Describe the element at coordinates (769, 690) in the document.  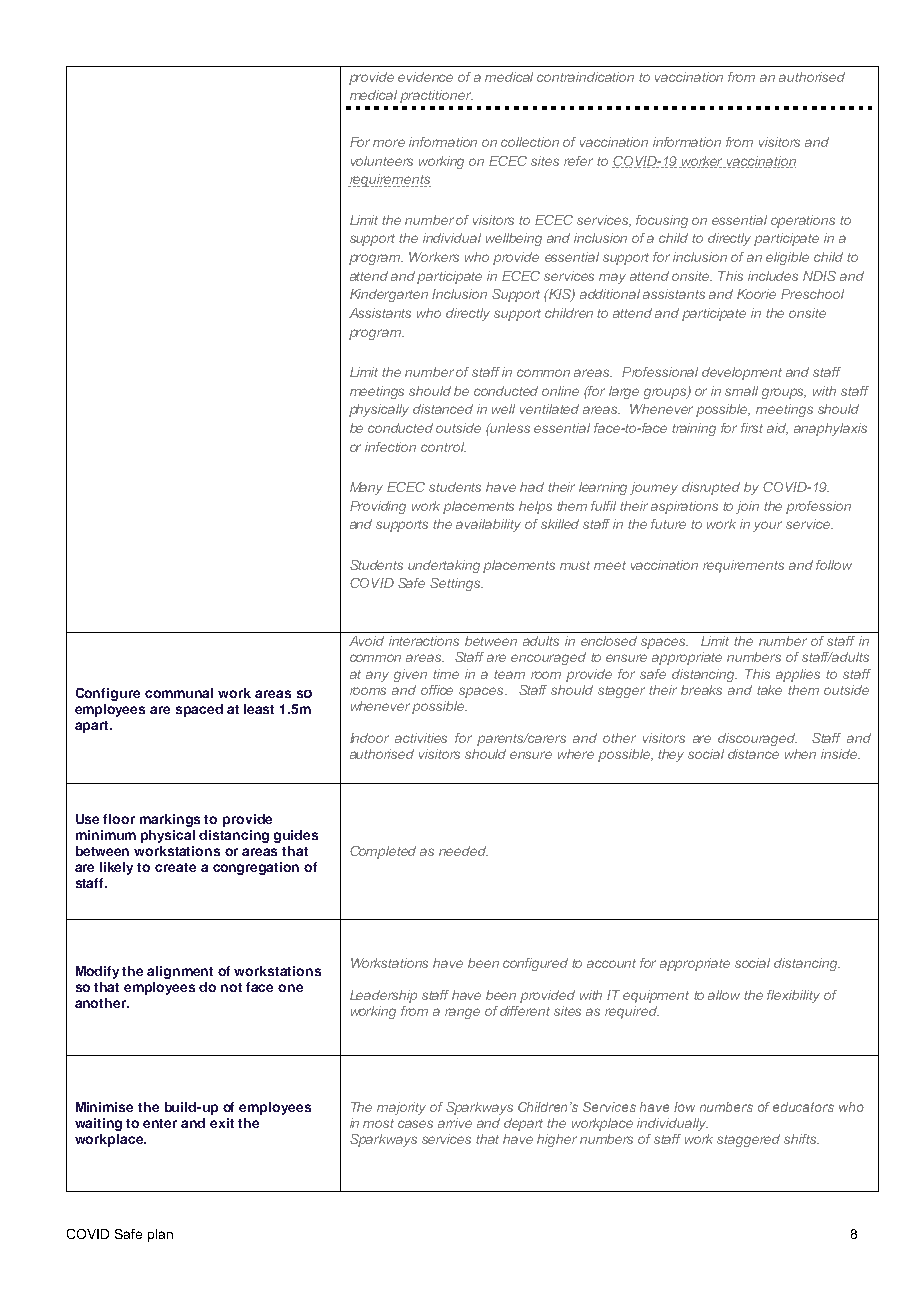
I see `take` at that location.
